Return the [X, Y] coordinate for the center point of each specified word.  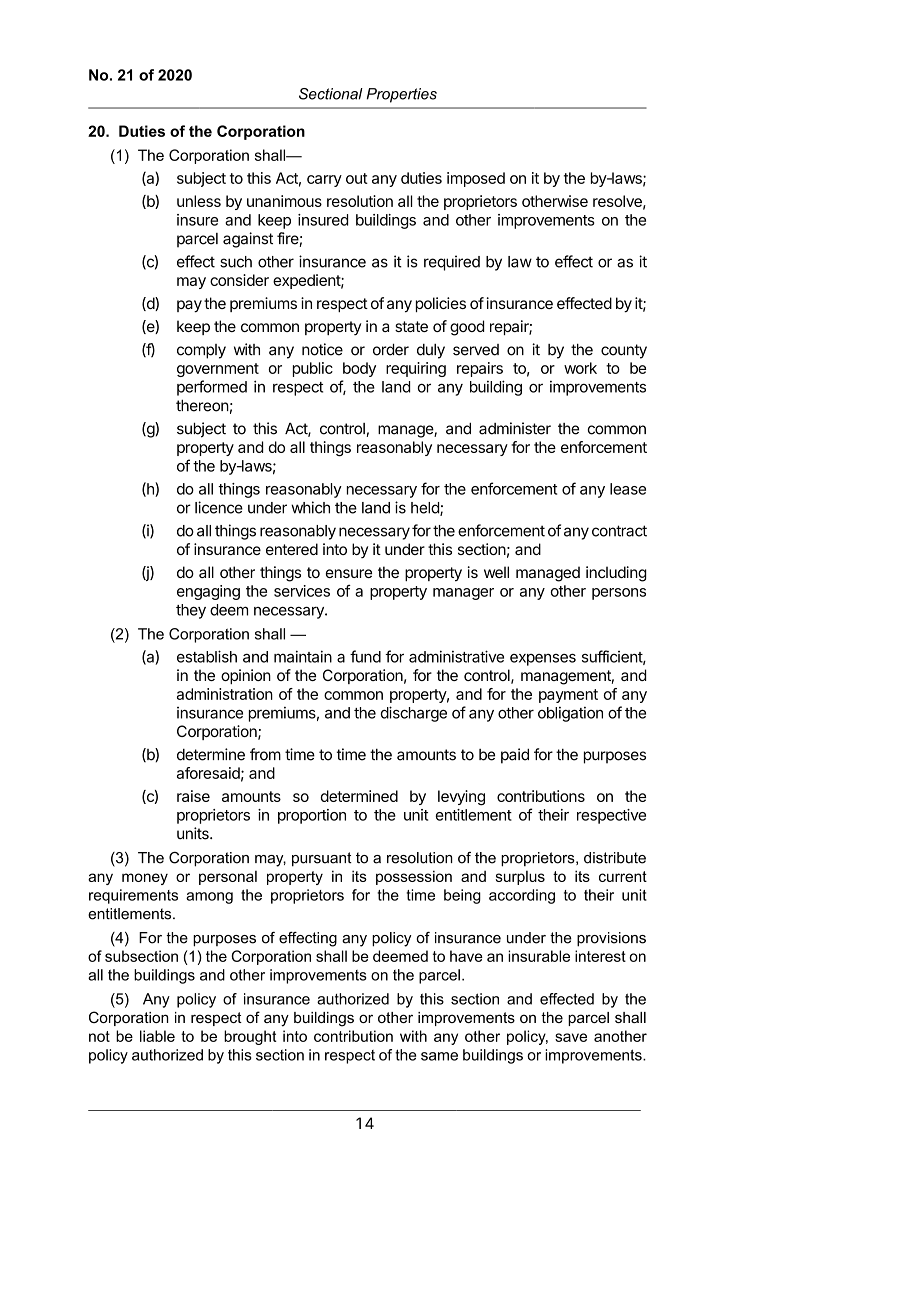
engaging [208, 592]
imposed [476, 179]
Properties [402, 95]
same [439, 1056]
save [571, 1037]
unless [199, 201]
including [616, 574]
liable [157, 1036]
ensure [349, 573]
